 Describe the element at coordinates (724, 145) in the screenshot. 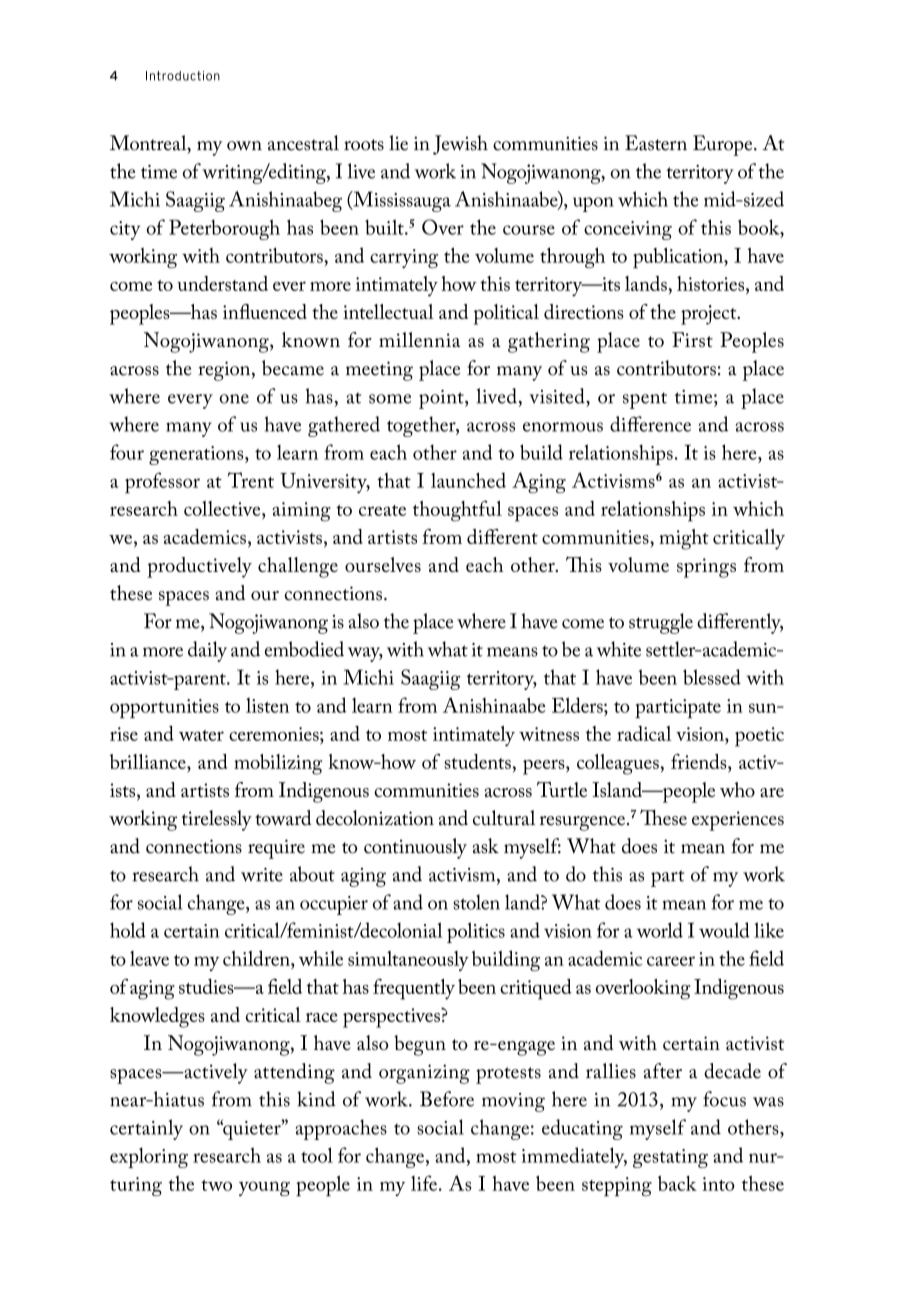

I see `Europe` at that location.
